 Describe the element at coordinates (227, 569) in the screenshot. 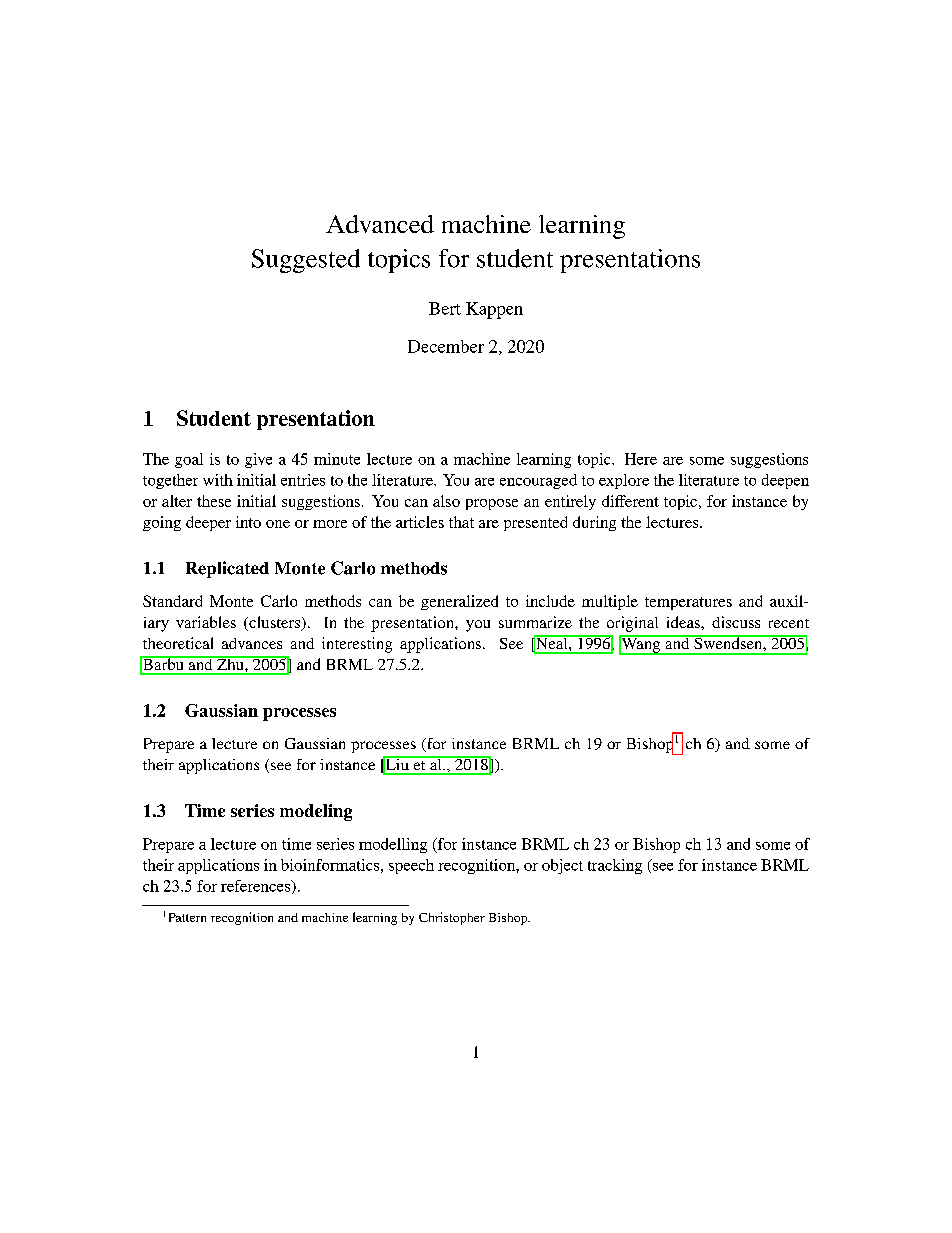

I see `Replicated` at that location.
